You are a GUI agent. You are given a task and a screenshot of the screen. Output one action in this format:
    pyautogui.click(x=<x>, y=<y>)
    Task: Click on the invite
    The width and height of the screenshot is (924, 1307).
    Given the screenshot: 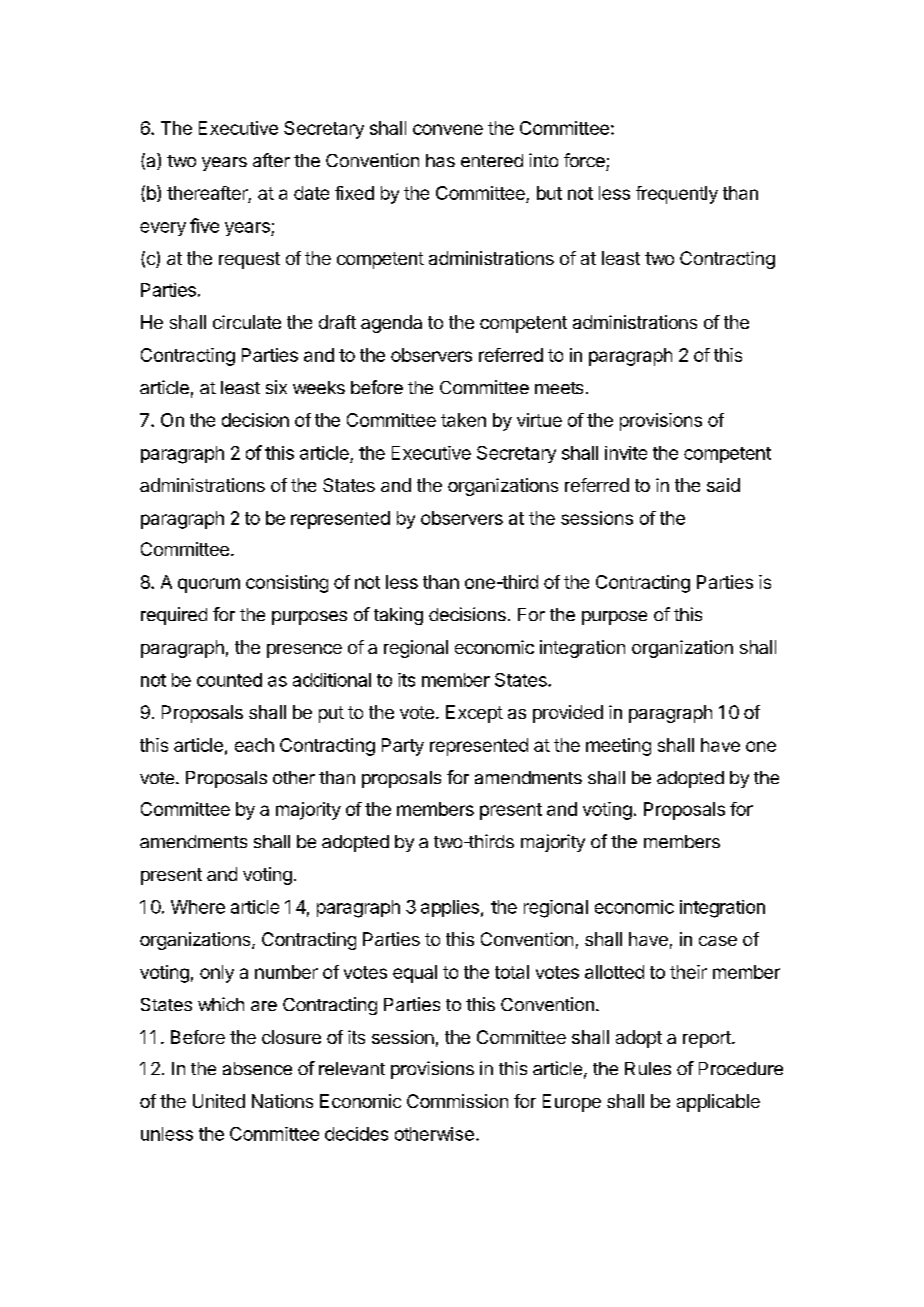 What is the action you would take?
    pyautogui.click(x=626, y=453)
